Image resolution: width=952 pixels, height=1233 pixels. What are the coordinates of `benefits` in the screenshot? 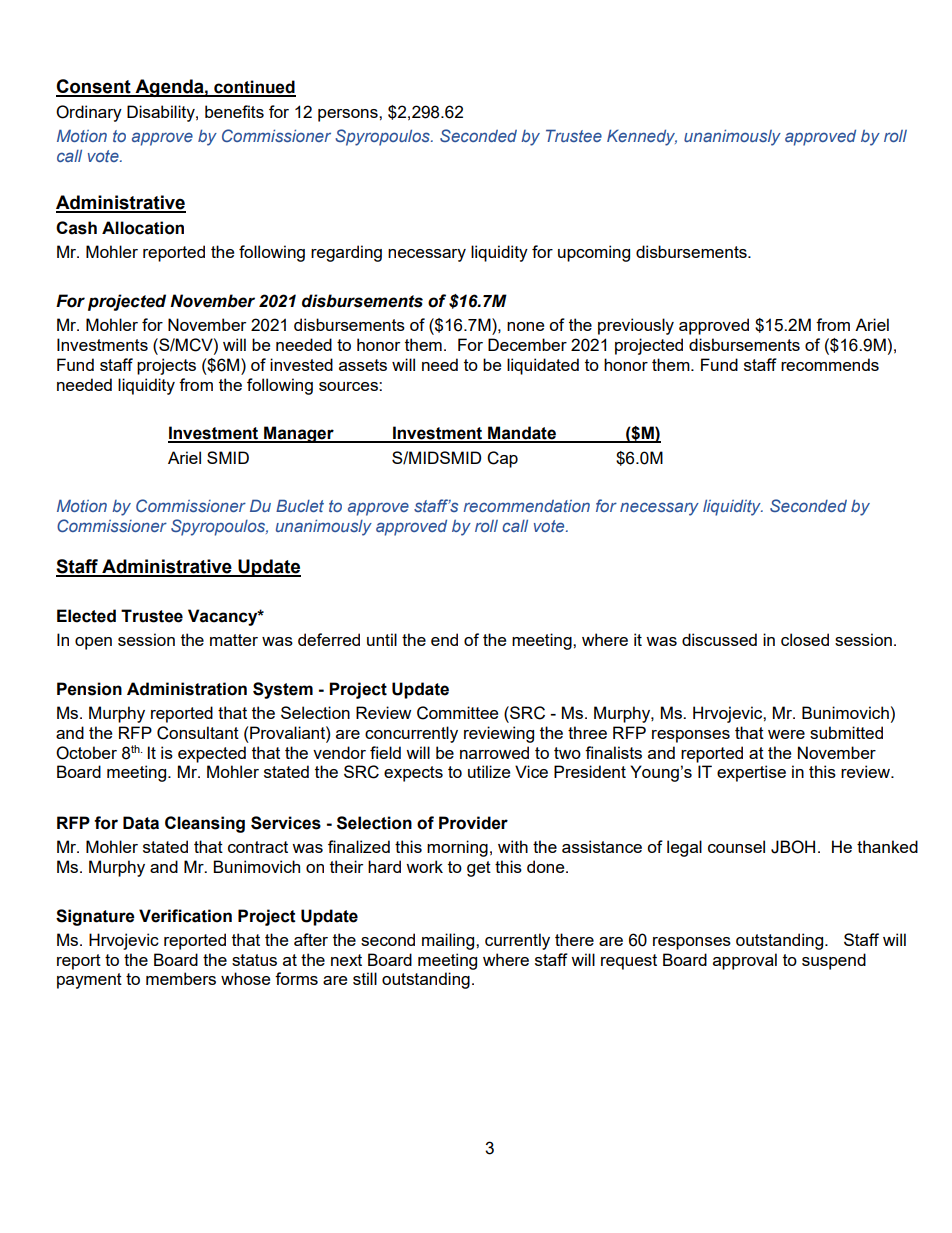 It's located at (234, 111).
